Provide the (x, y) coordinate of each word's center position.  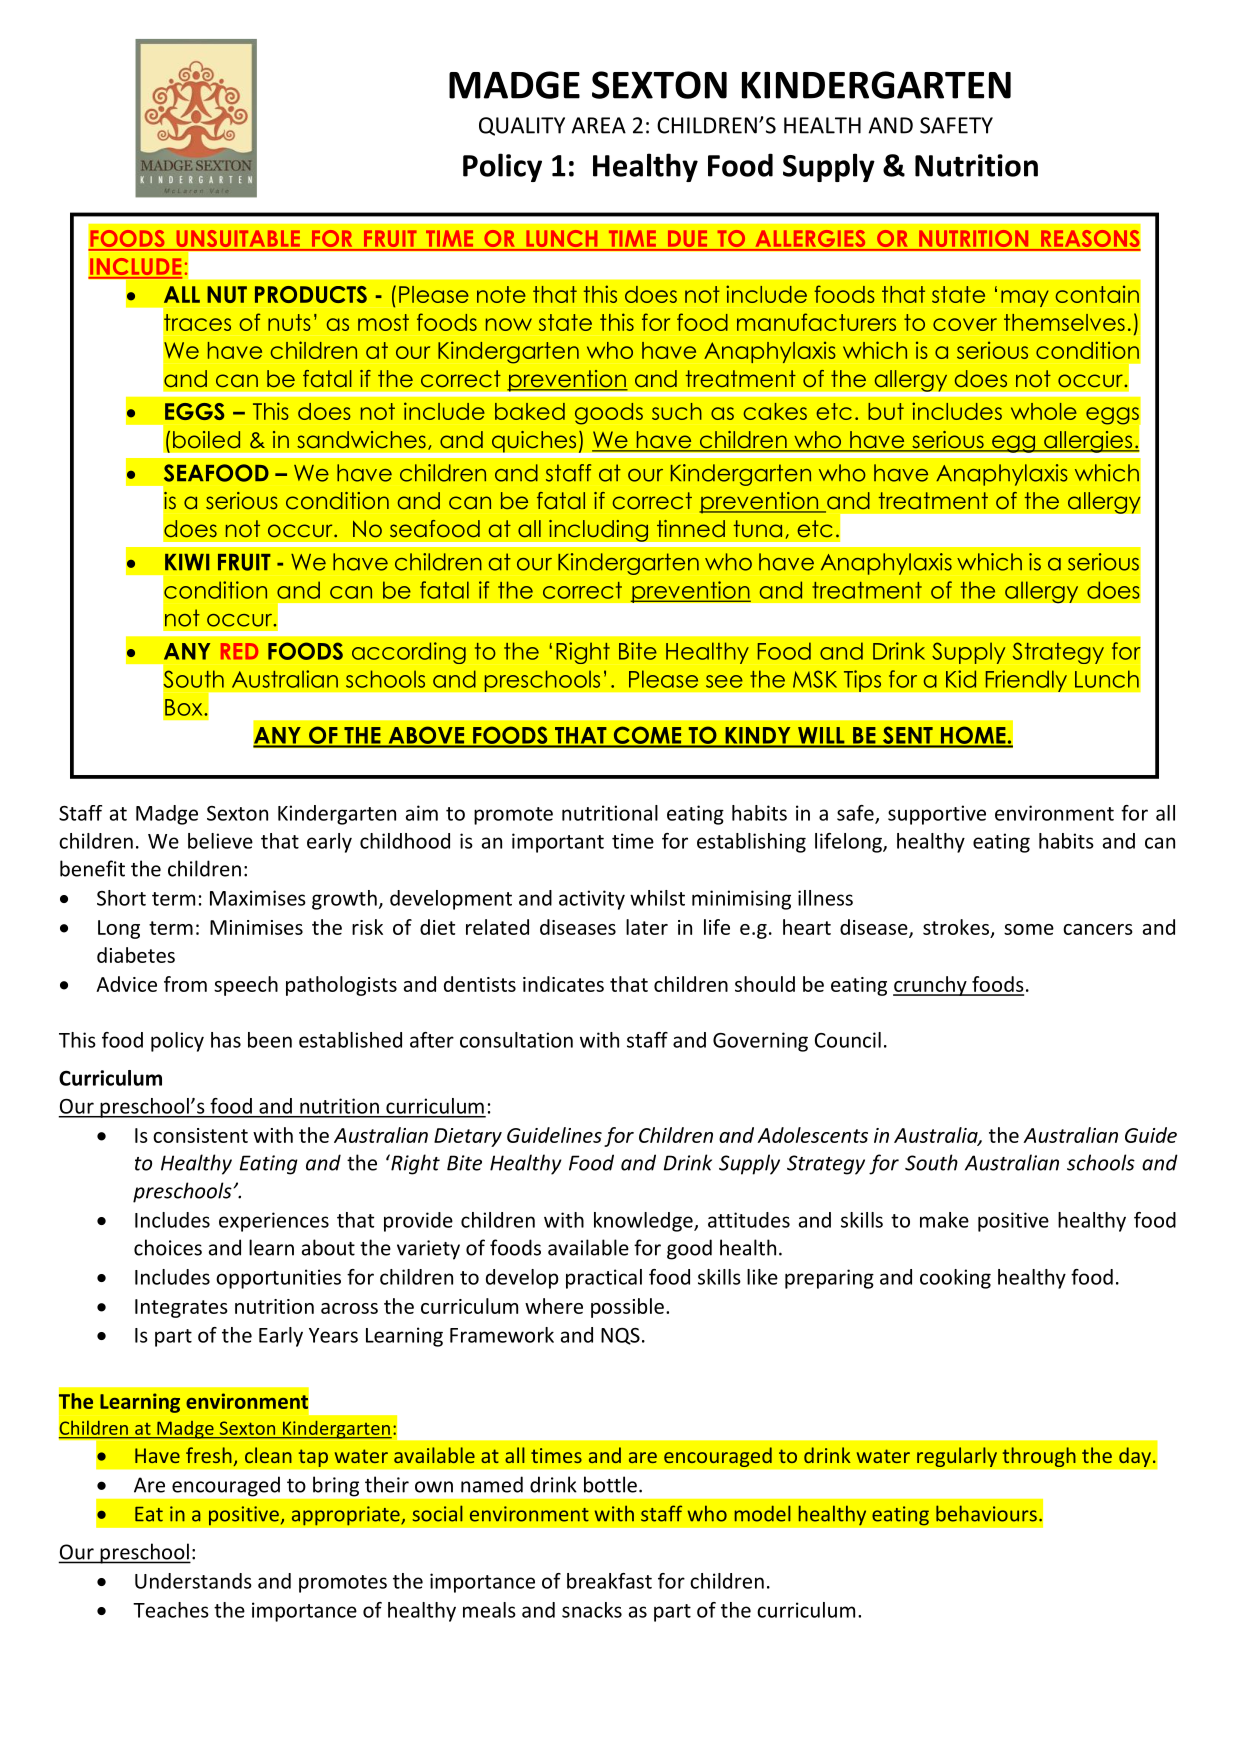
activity (592, 900)
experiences (274, 1222)
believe (220, 841)
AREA (598, 125)
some (1029, 929)
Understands (193, 1581)
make (944, 1220)
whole (1044, 411)
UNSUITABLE (238, 240)
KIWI (187, 562)
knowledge (644, 1222)
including (599, 530)
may (1025, 298)
